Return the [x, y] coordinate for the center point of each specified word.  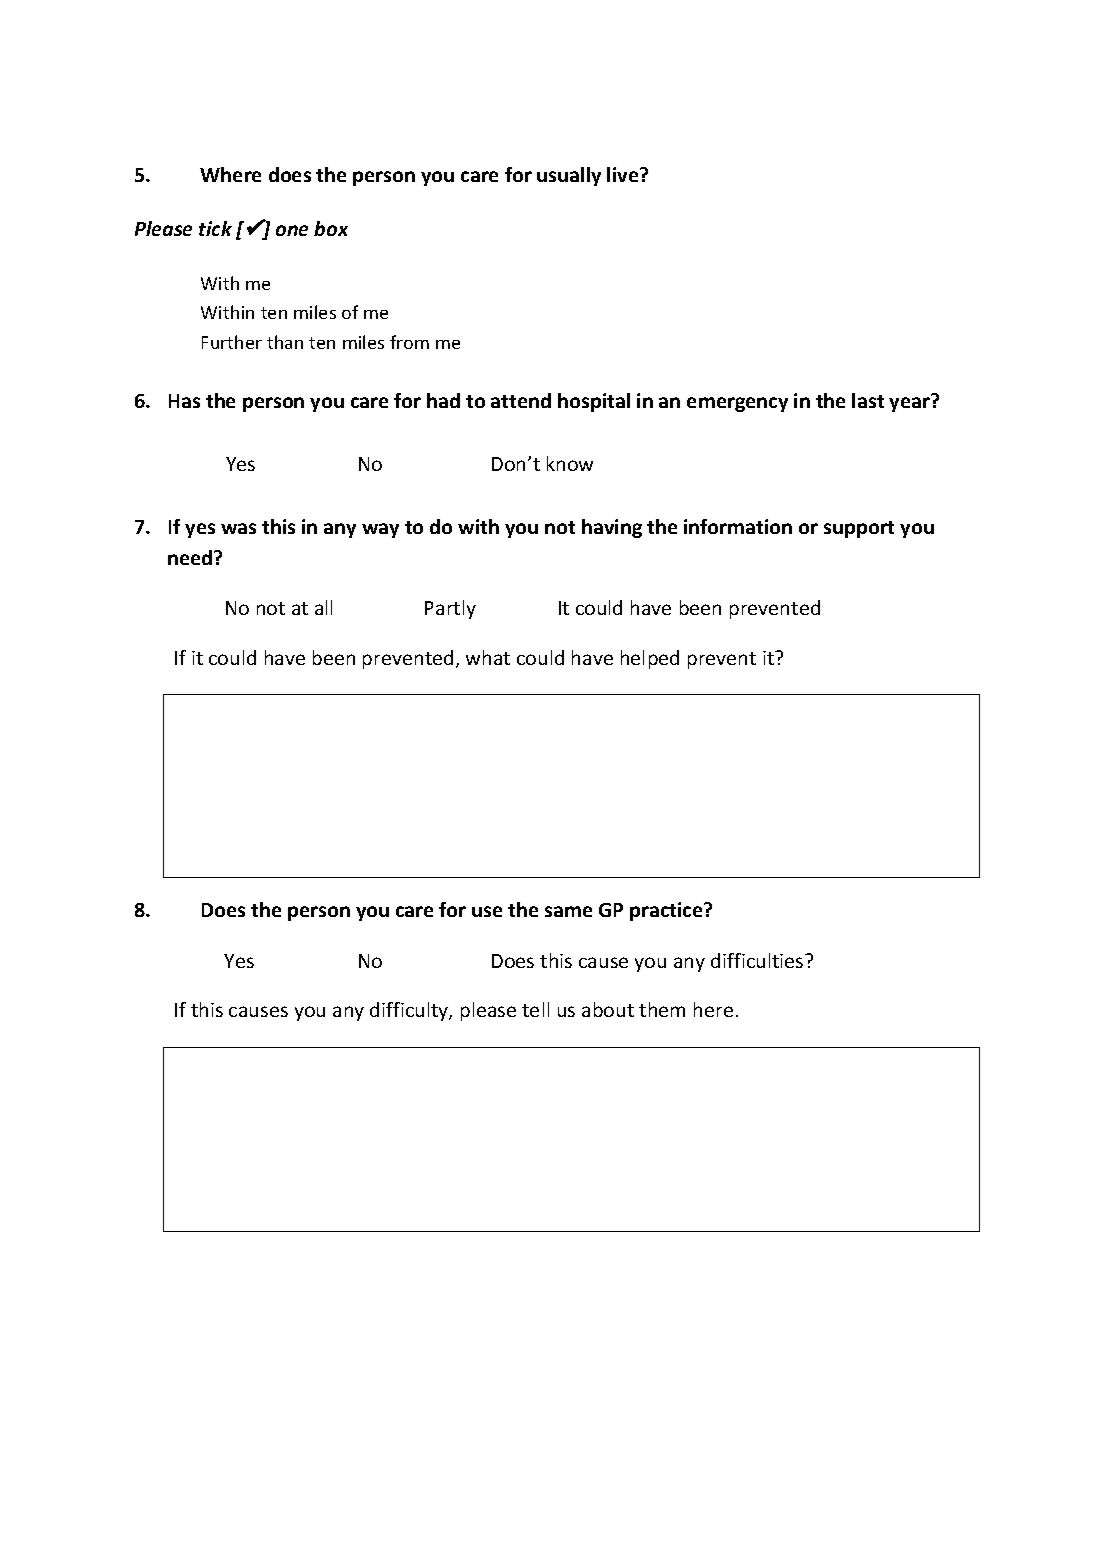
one [292, 230]
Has [184, 401]
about [608, 1009]
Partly [450, 609]
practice [667, 911]
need [191, 557]
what [488, 657]
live [624, 174]
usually [569, 176]
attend [521, 400]
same [568, 911]
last [868, 400]
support [859, 529]
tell [535, 1009]
